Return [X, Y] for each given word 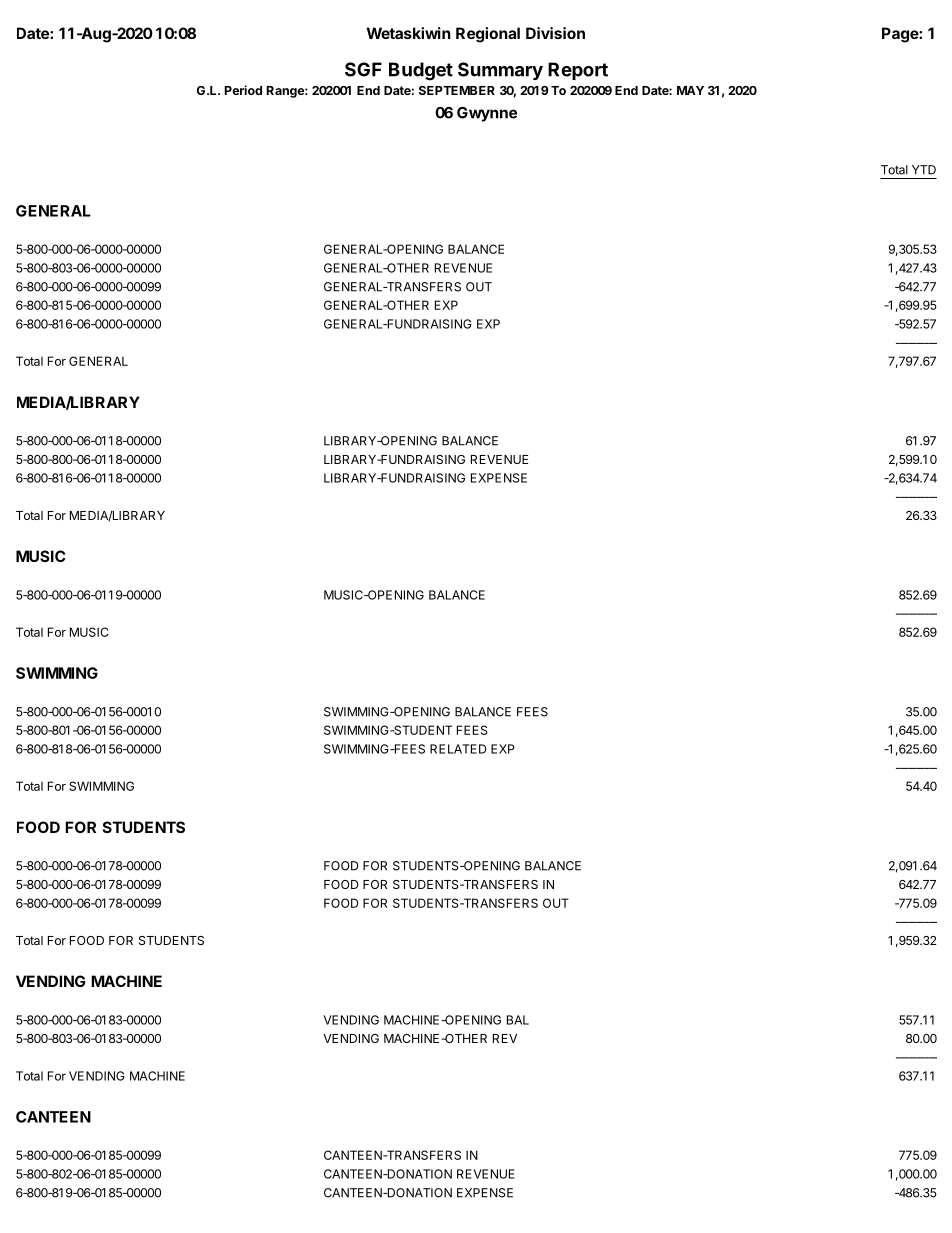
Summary [500, 71]
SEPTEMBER [457, 90]
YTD [924, 170]
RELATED [458, 749]
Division [555, 33]
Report [578, 71]
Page [901, 35]
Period [243, 90]
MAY [690, 90]
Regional [488, 35]
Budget [421, 71]
